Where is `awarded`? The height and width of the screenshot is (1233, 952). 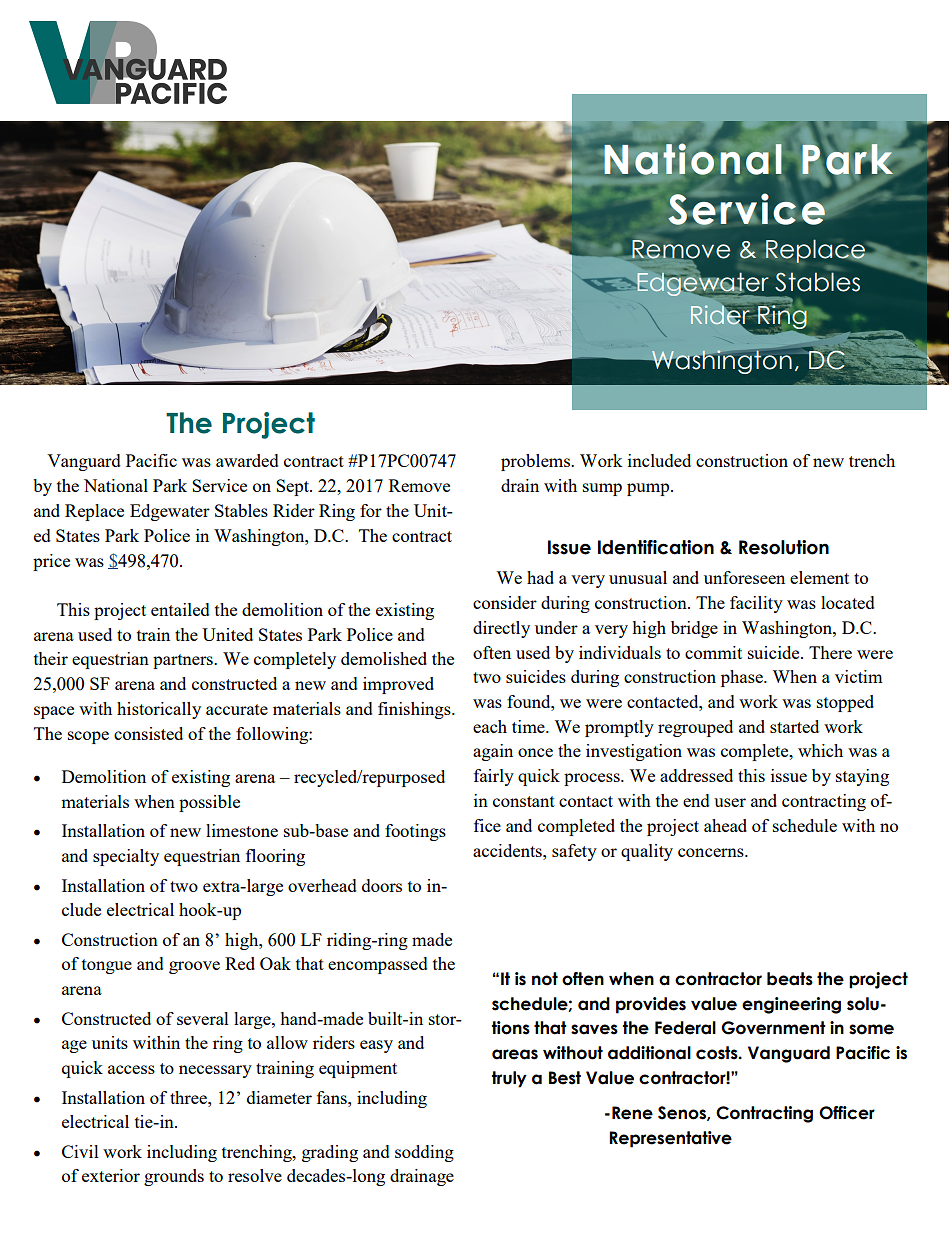
awarded is located at coordinates (247, 460).
